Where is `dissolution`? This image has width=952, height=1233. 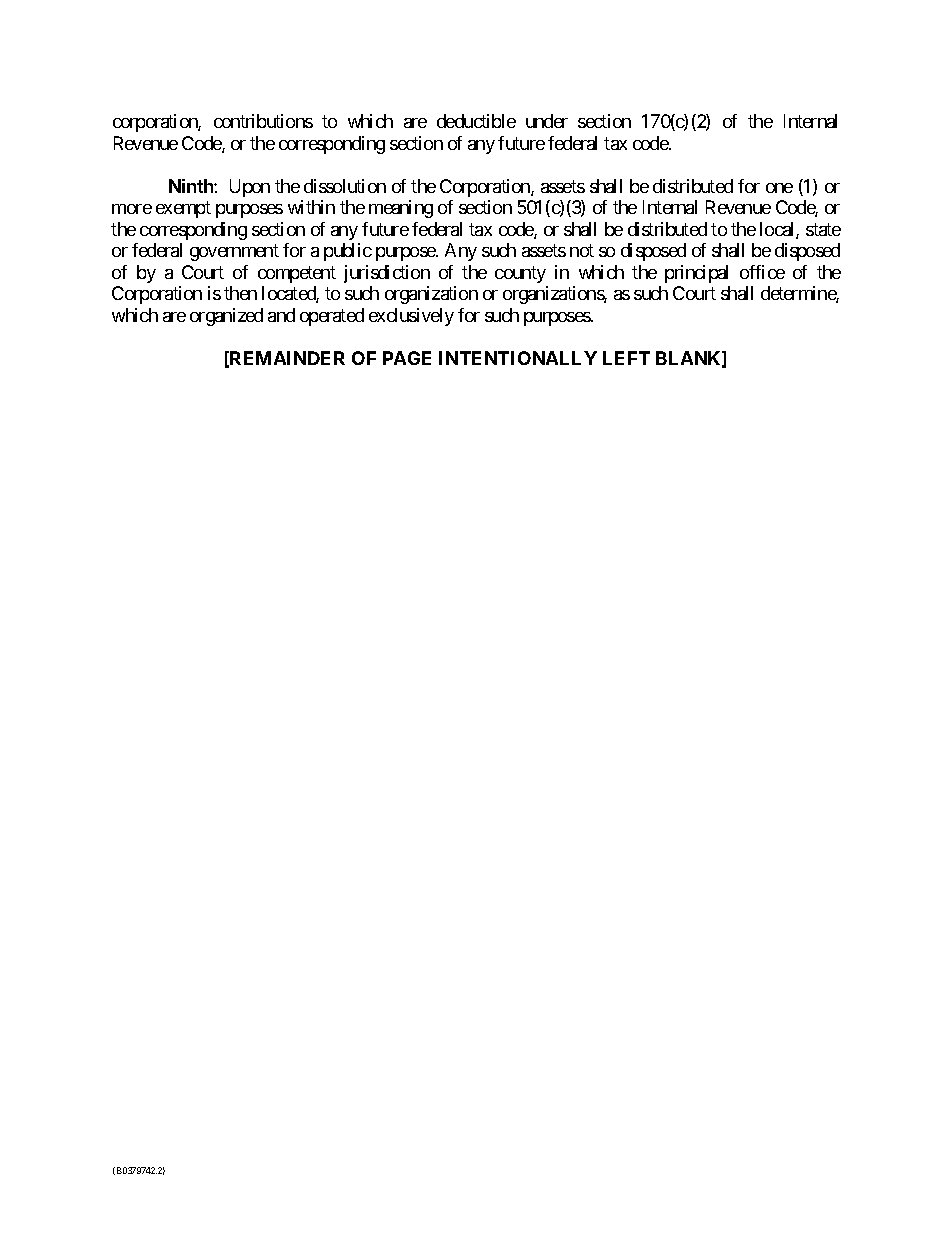 dissolution is located at coordinates (345, 186).
